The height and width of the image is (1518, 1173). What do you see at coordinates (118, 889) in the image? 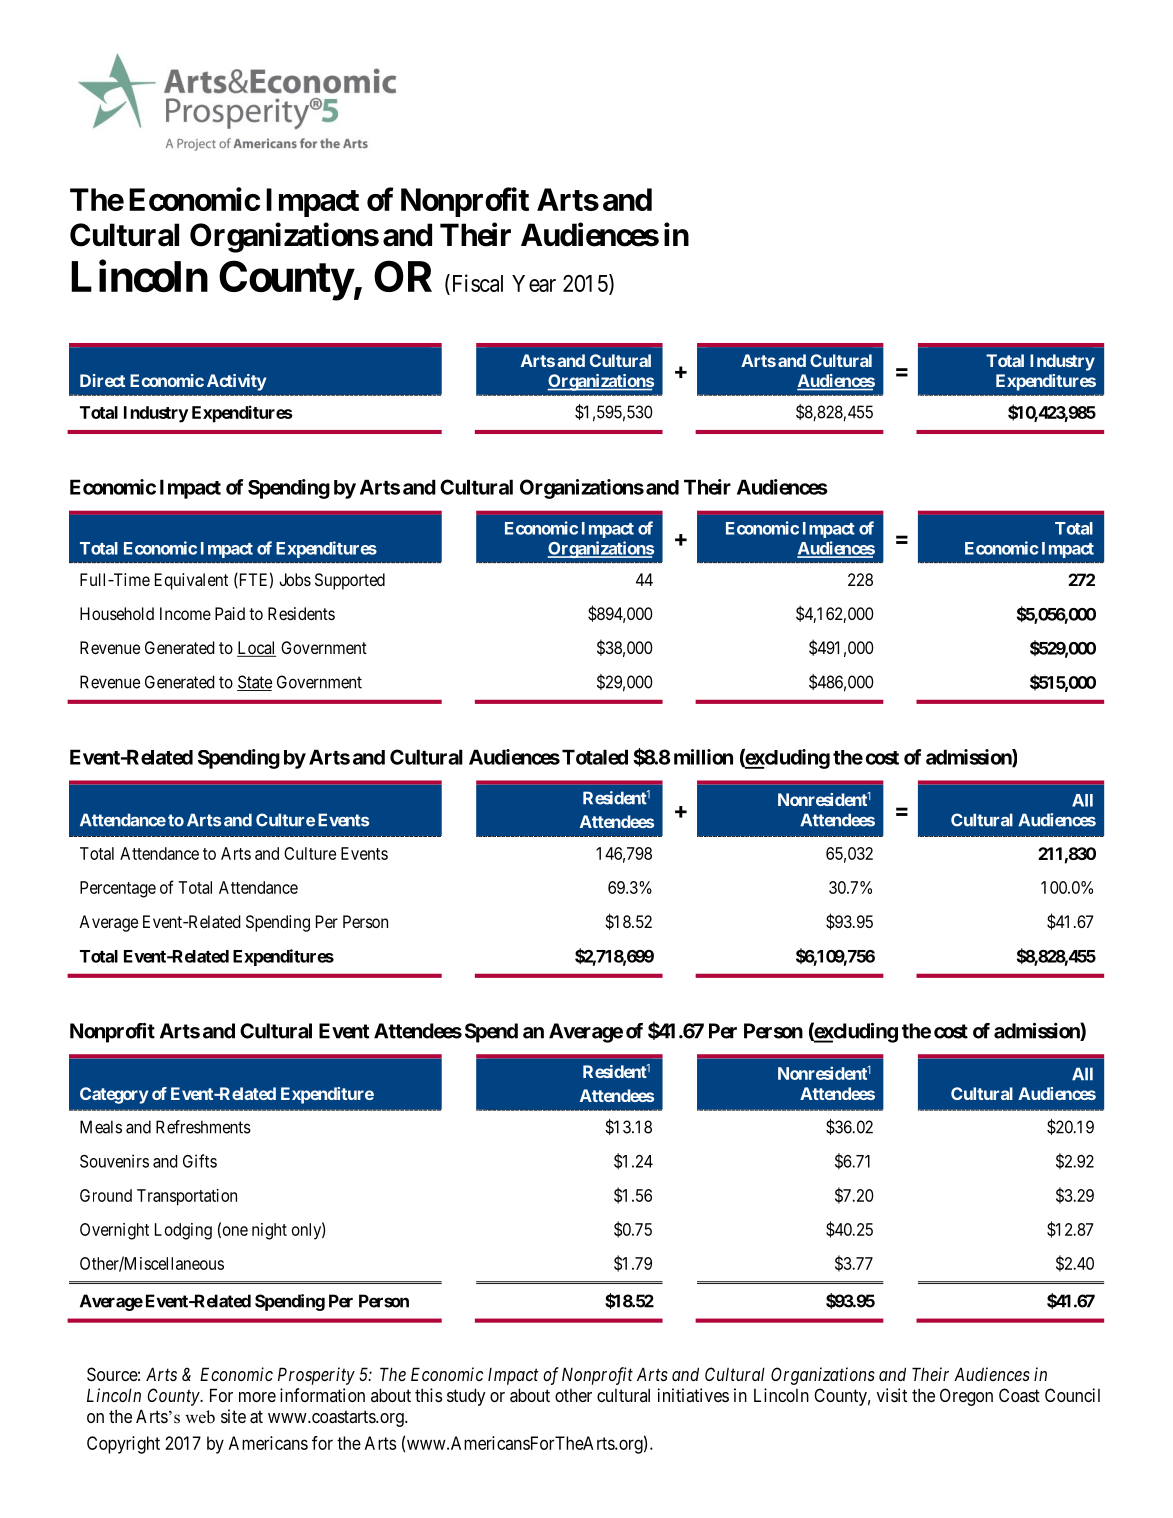
I see `Percentage` at bounding box center [118, 889].
